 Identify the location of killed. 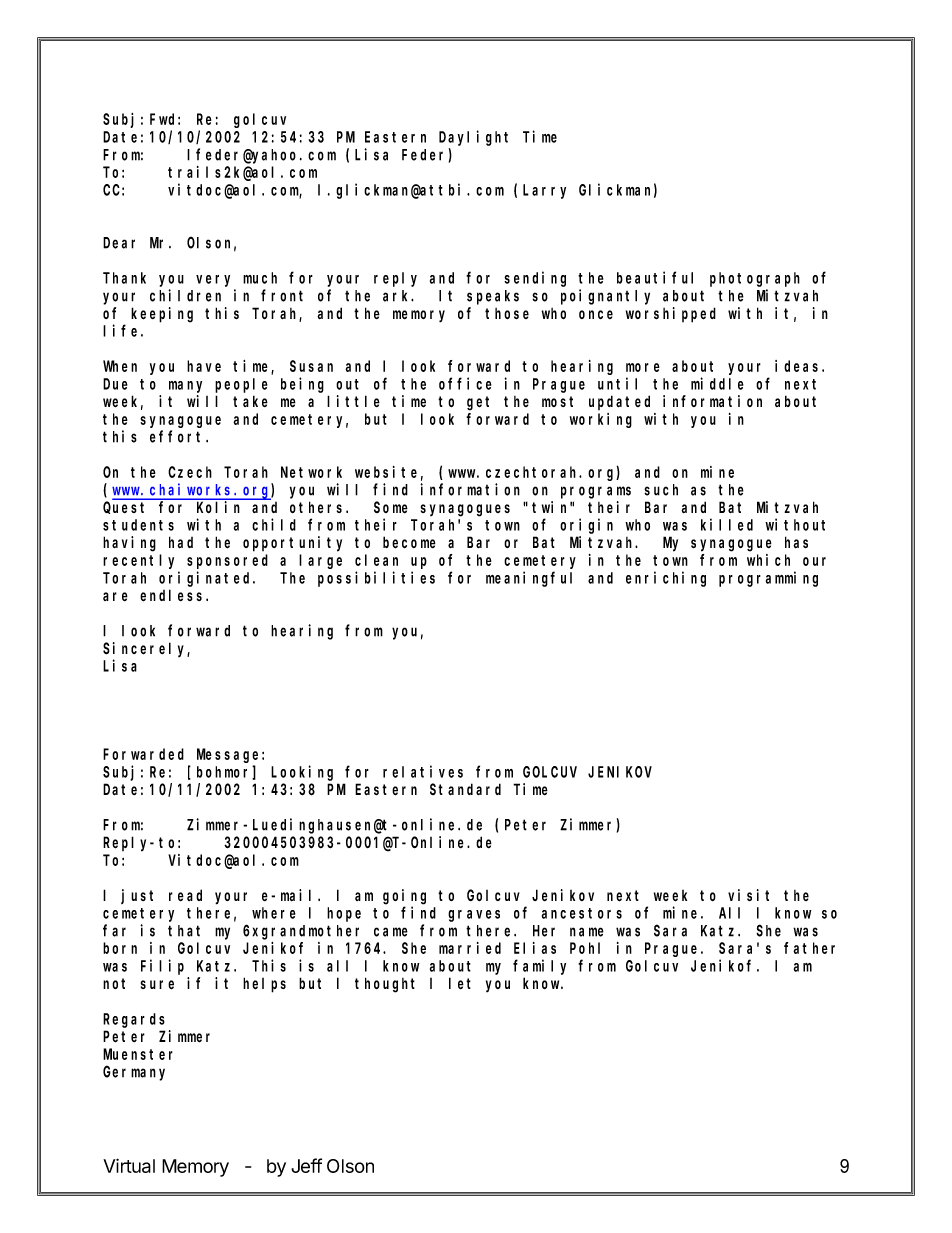
(727, 524).
